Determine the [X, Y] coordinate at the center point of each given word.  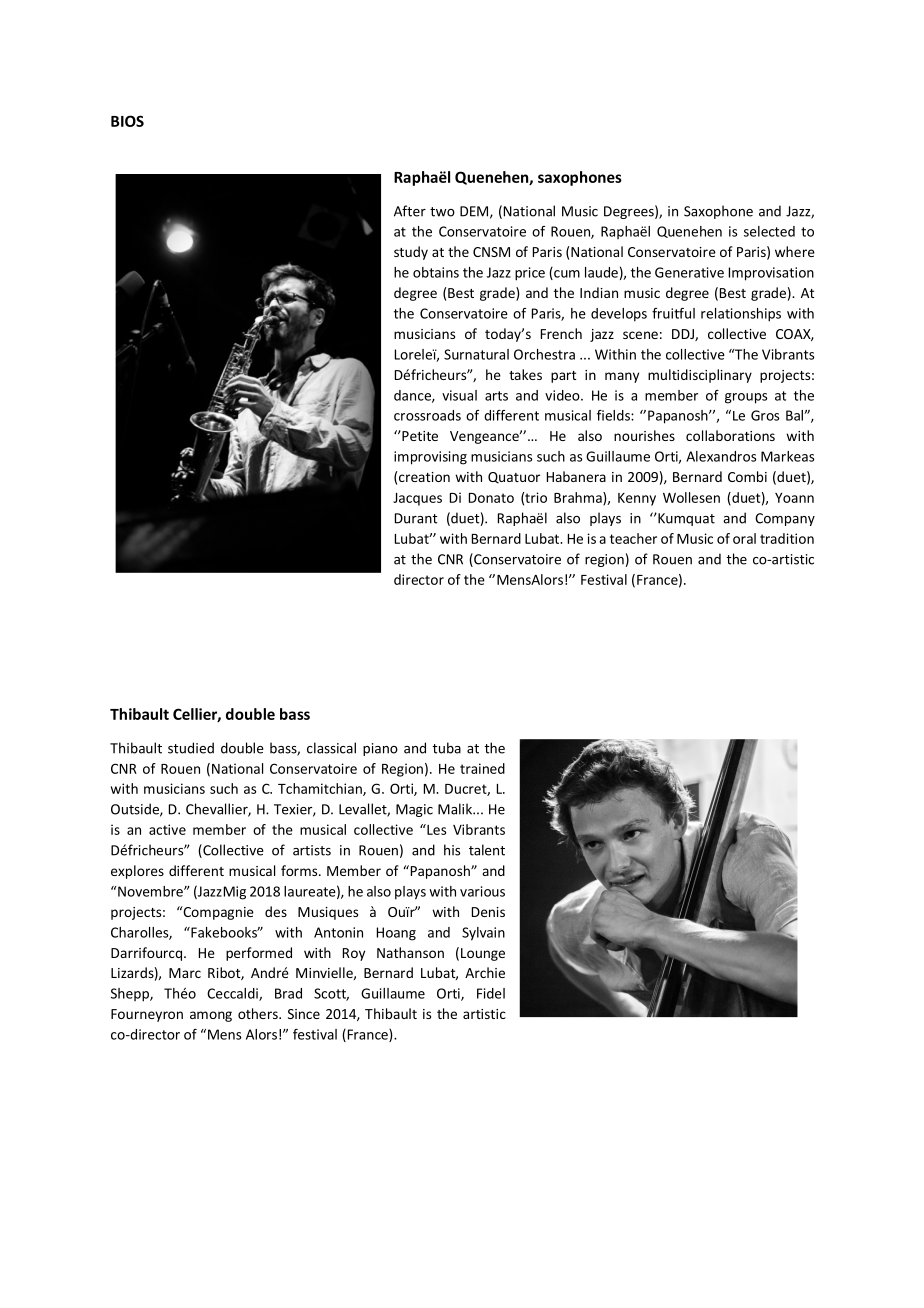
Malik [456, 809]
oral [744, 538]
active [167, 829]
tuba [446, 748]
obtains [436, 272]
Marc [185, 973]
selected [769, 231]
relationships [741, 315]
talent [487, 850]
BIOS [127, 121]
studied [191, 748]
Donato [491, 498]
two [442, 212]
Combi [747, 476]
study [411, 253]
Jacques [417, 499]
